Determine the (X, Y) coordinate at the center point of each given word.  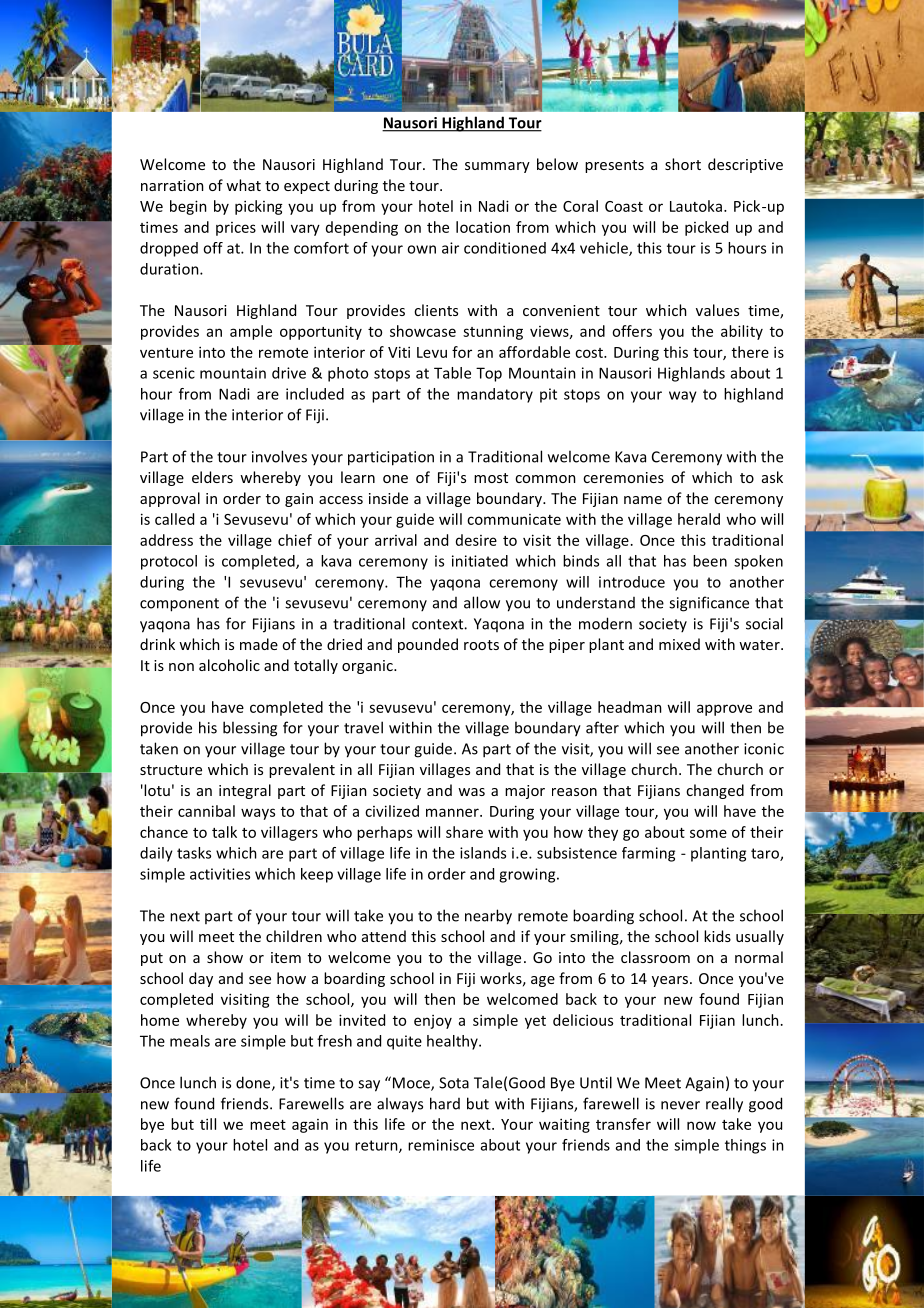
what (243, 185)
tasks (194, 853)
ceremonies (623, 477)
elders (212, 477)
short (683, 164)
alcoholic (229, 665)
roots (481, 645)
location (483, 227)
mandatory (495, 395)
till (208, 1124)
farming (648, 854)
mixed (679, 644)
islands (483, 853)
